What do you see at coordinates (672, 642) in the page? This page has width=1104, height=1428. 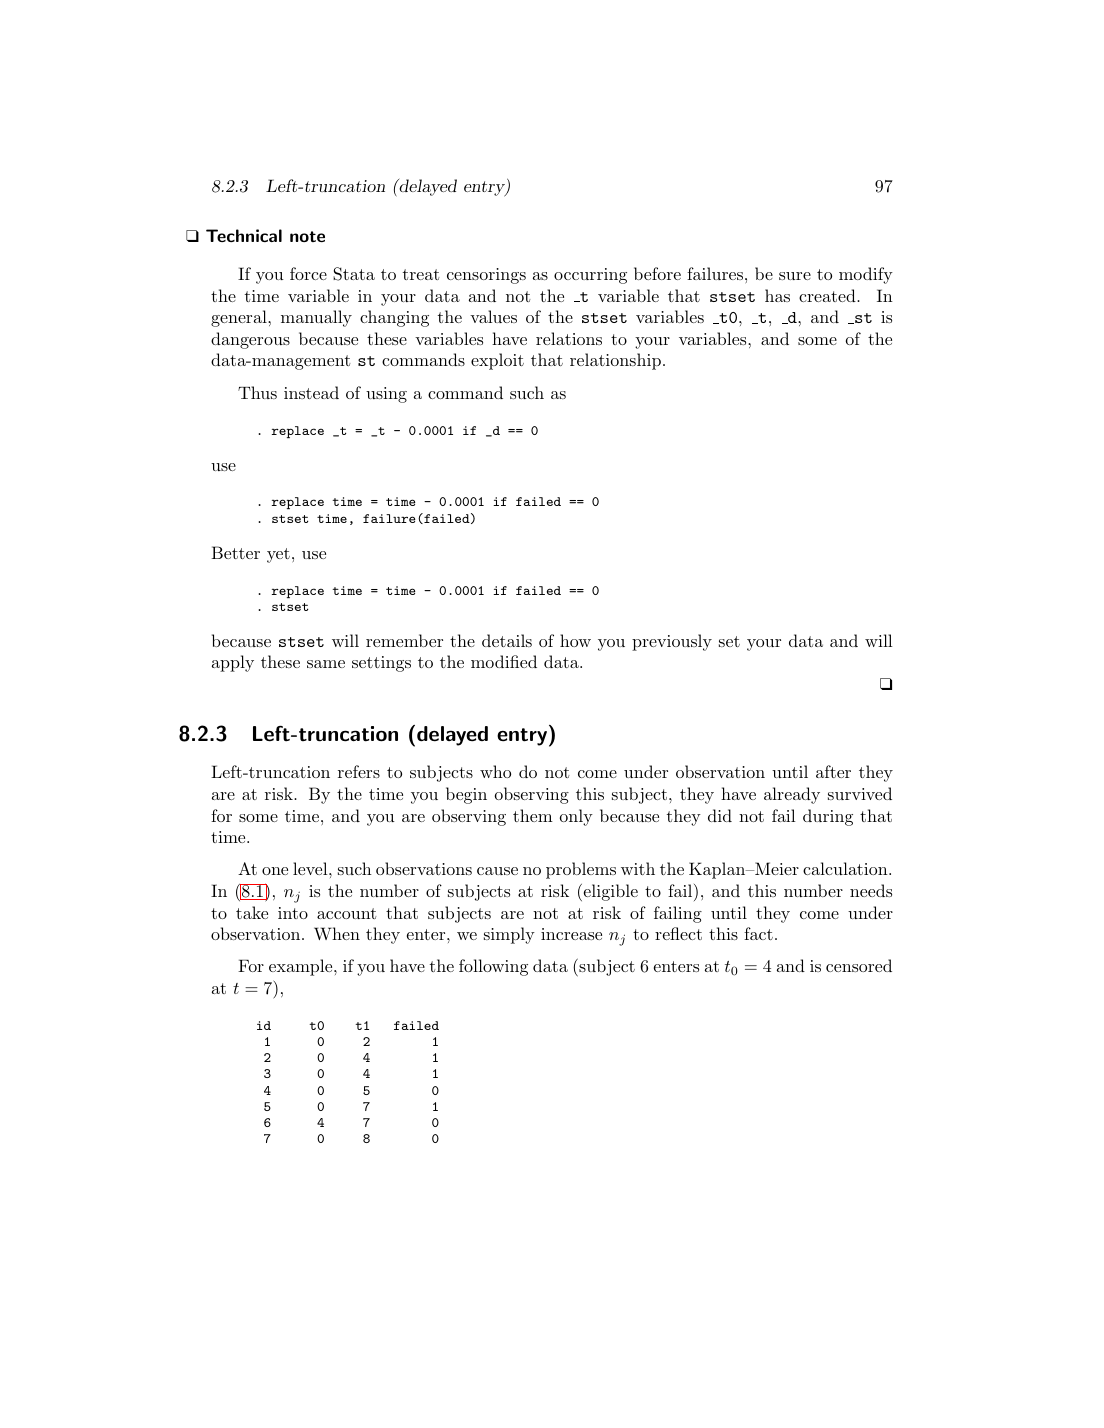 I see `previously` at bounding box center [672, 642].
